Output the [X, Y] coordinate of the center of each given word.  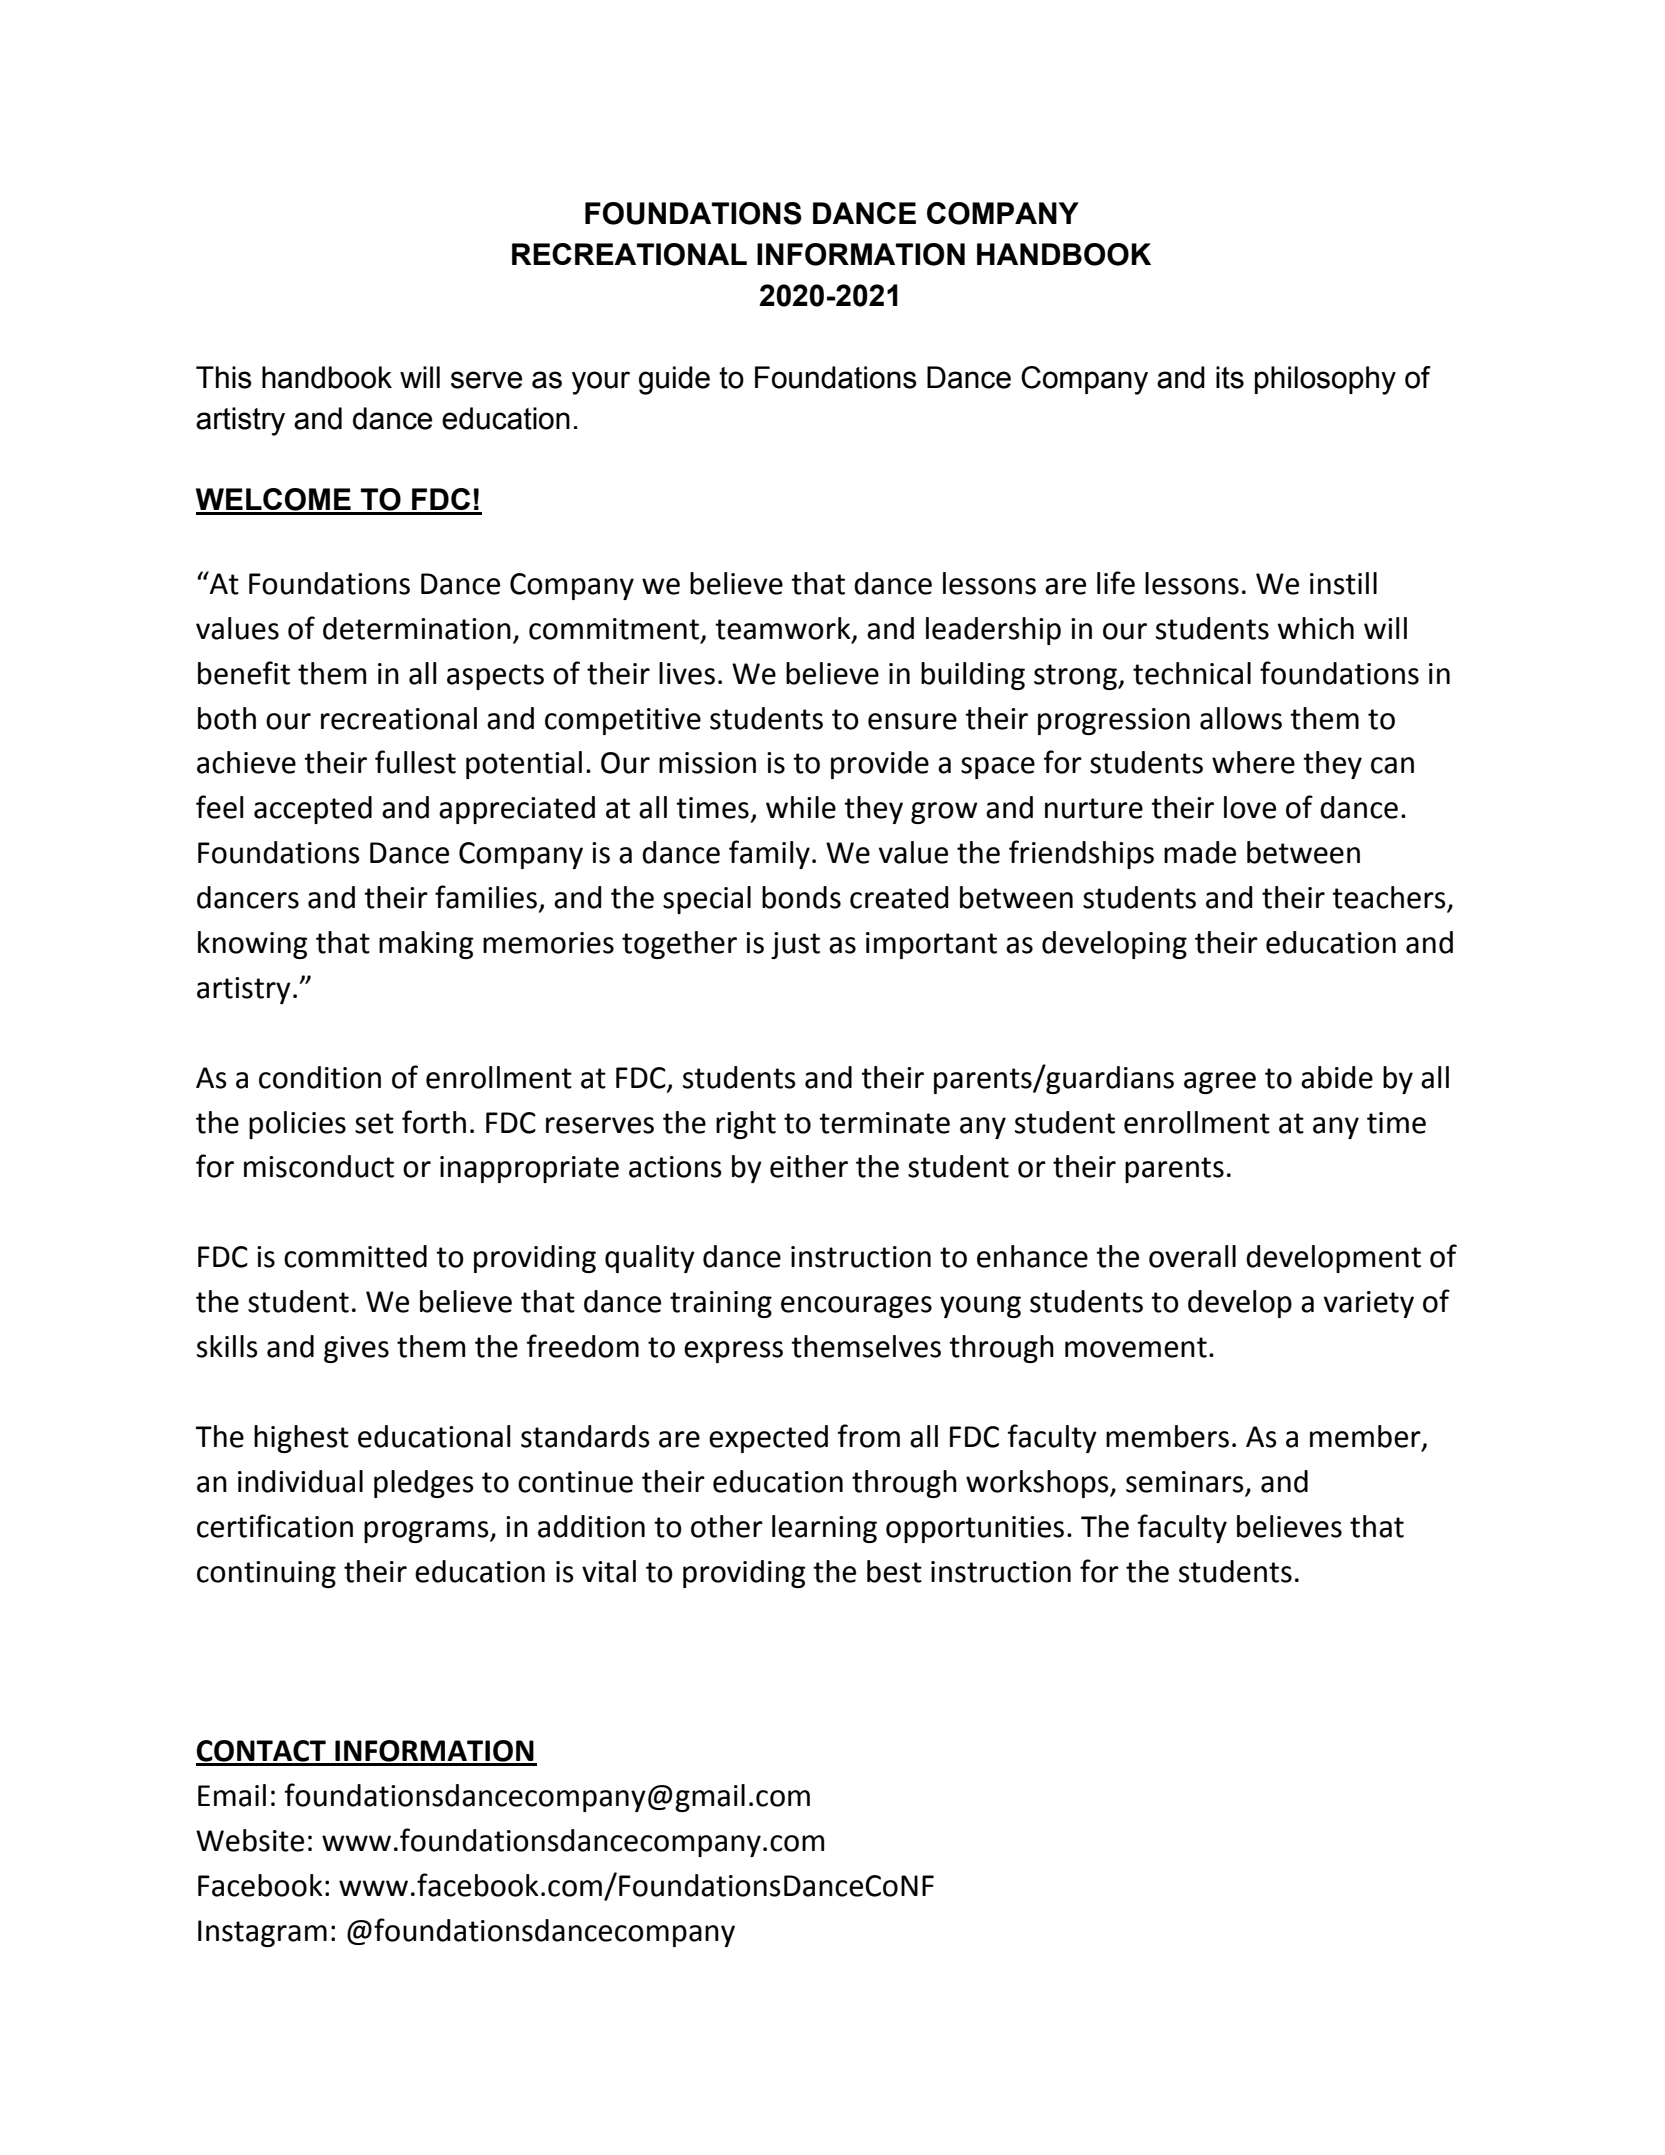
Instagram [262, 1933]
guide [674, 380]
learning [824, 1529]
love [1250, 807]
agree [1220, 1083]
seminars [1185, 1482]
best [894, 1571]
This [224, 377]
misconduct [319, 1166]
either [809, 1166]
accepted [313, 810]
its [1230, 377]
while [801, 807]
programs [427, 1532]
